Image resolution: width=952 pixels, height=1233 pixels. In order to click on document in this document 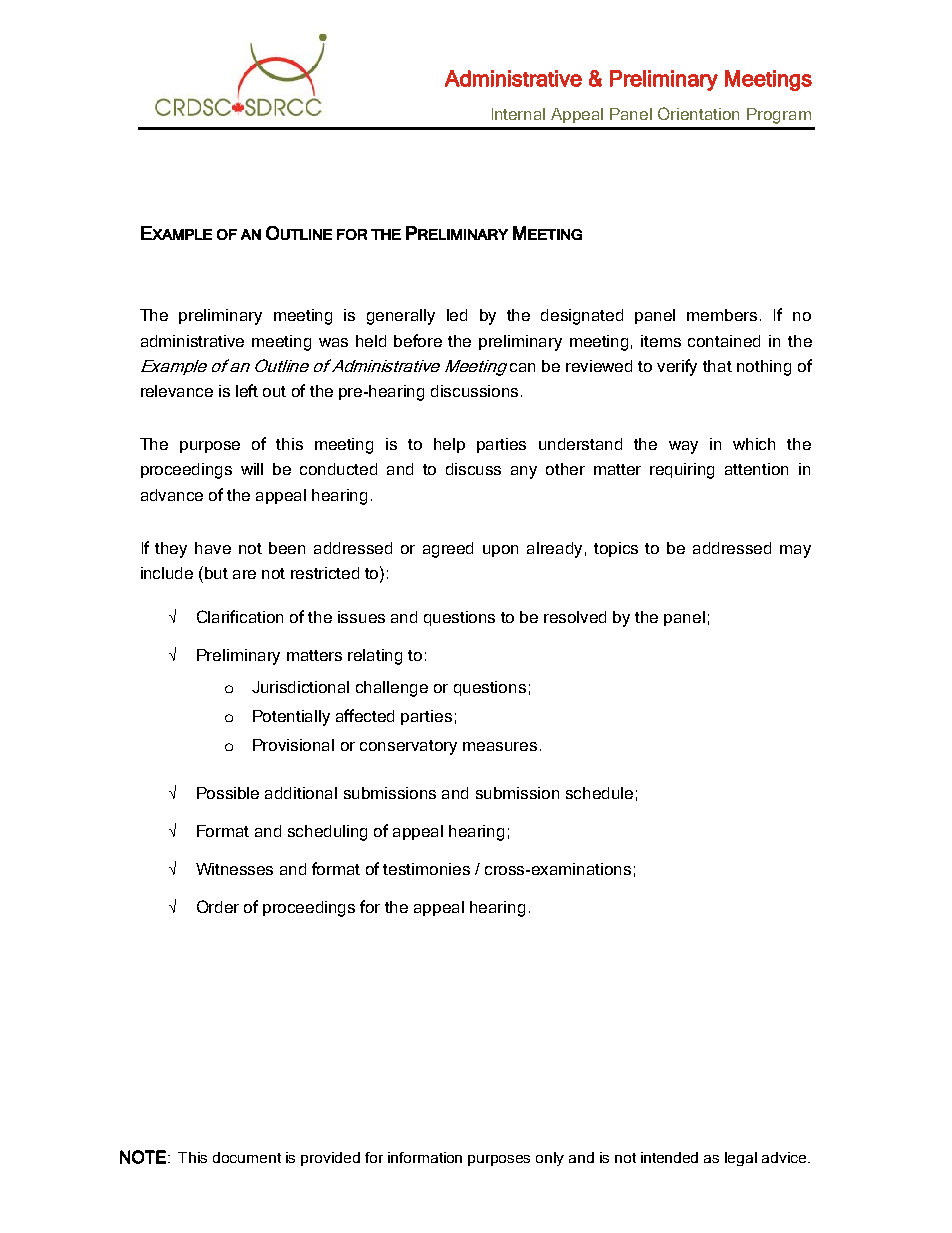, I will do `click(247, 1157)`.
